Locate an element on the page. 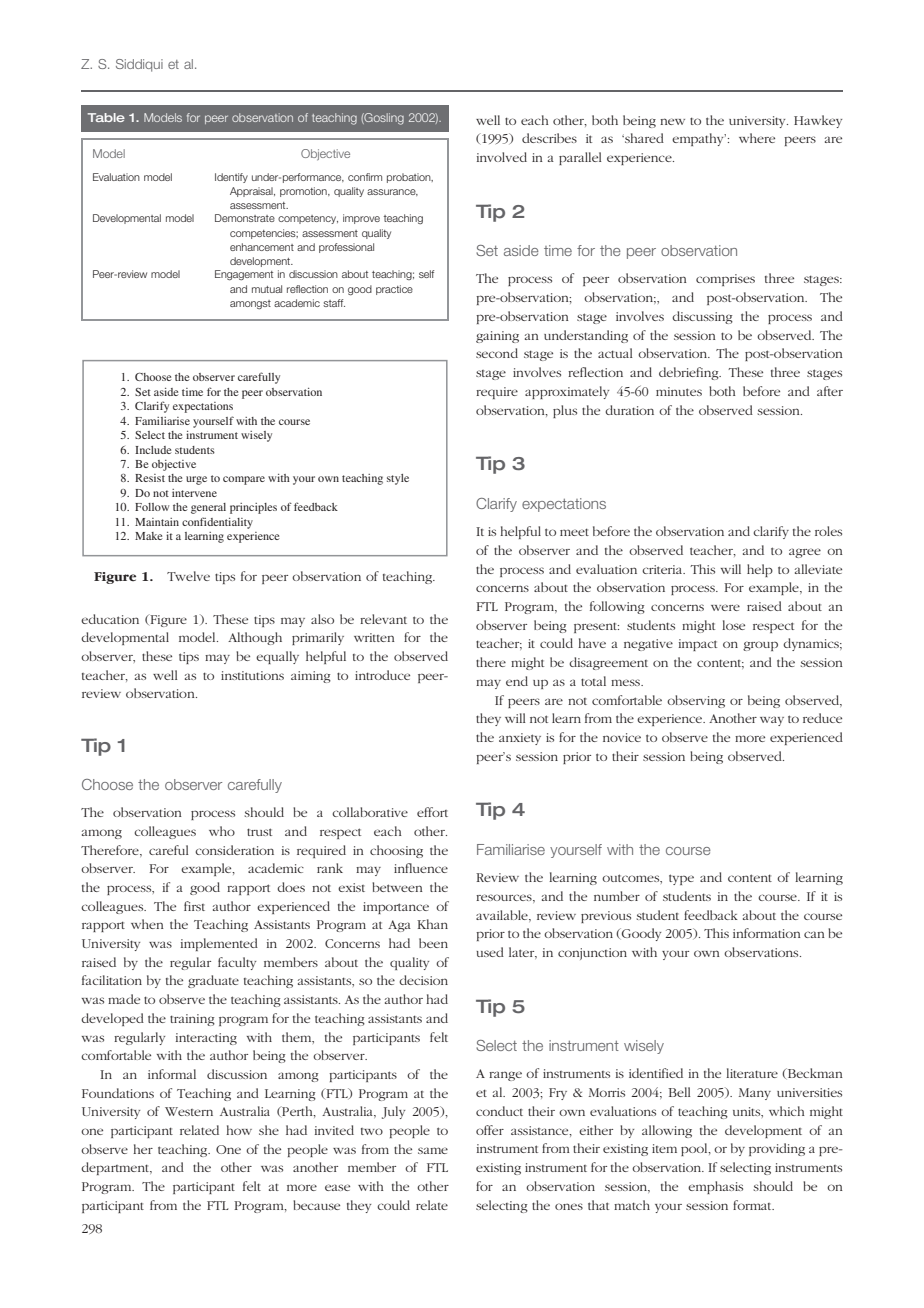 The width and height of the image is (924, 1308). Include is located at coordinates (153, 450).
